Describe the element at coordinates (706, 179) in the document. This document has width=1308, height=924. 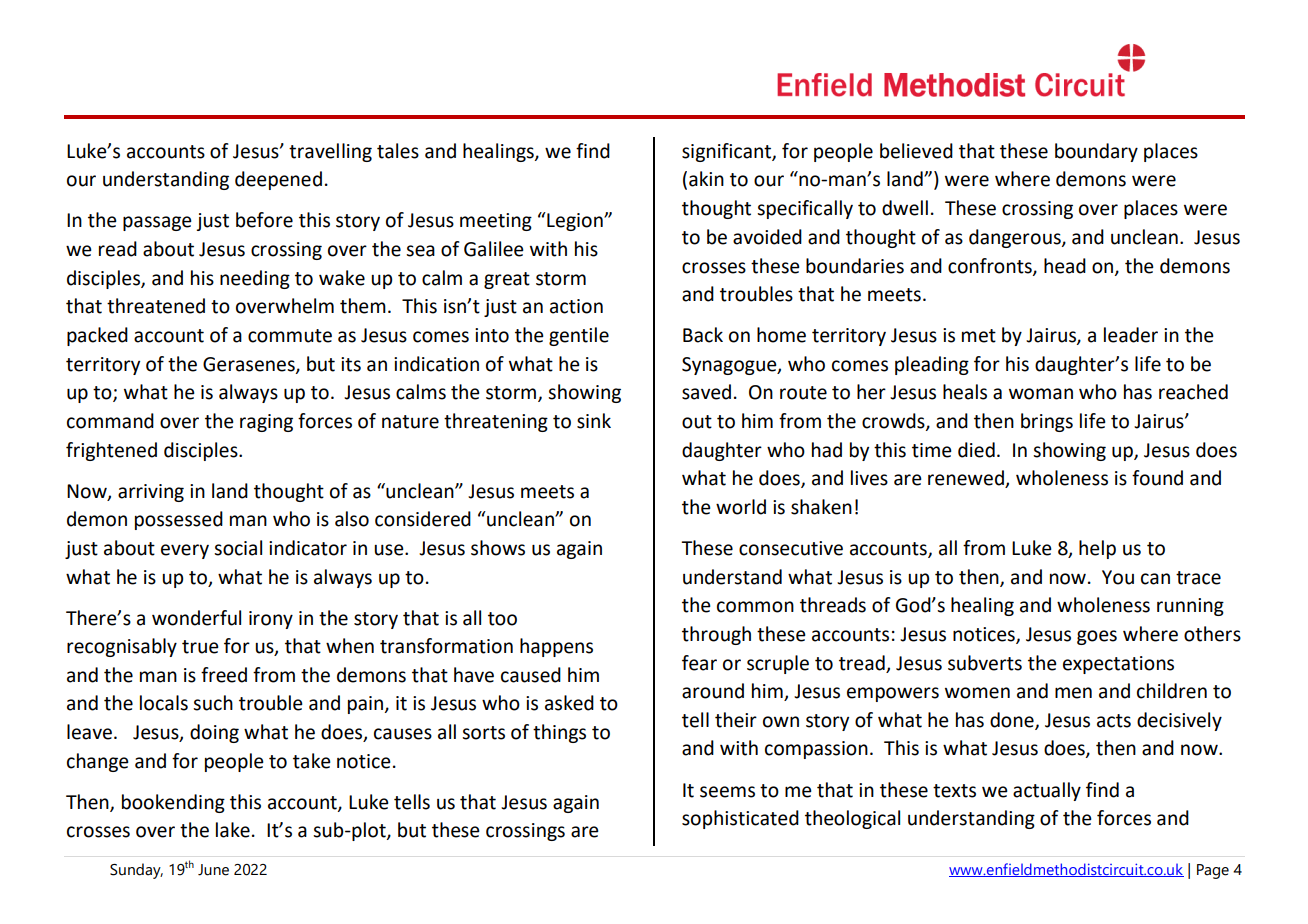
I see `akin` at that location.
